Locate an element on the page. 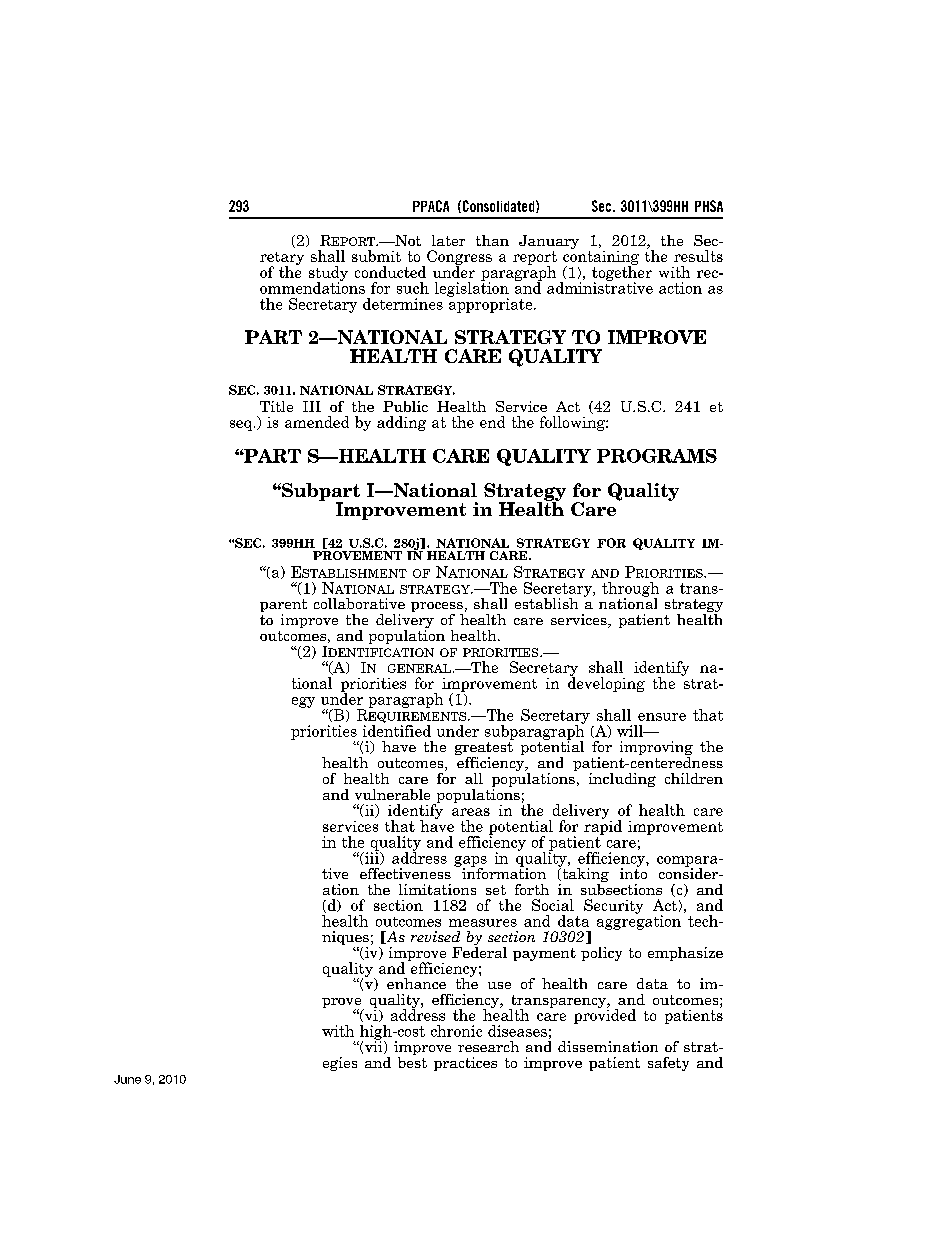  best is located at coordinates (412, 1061).
